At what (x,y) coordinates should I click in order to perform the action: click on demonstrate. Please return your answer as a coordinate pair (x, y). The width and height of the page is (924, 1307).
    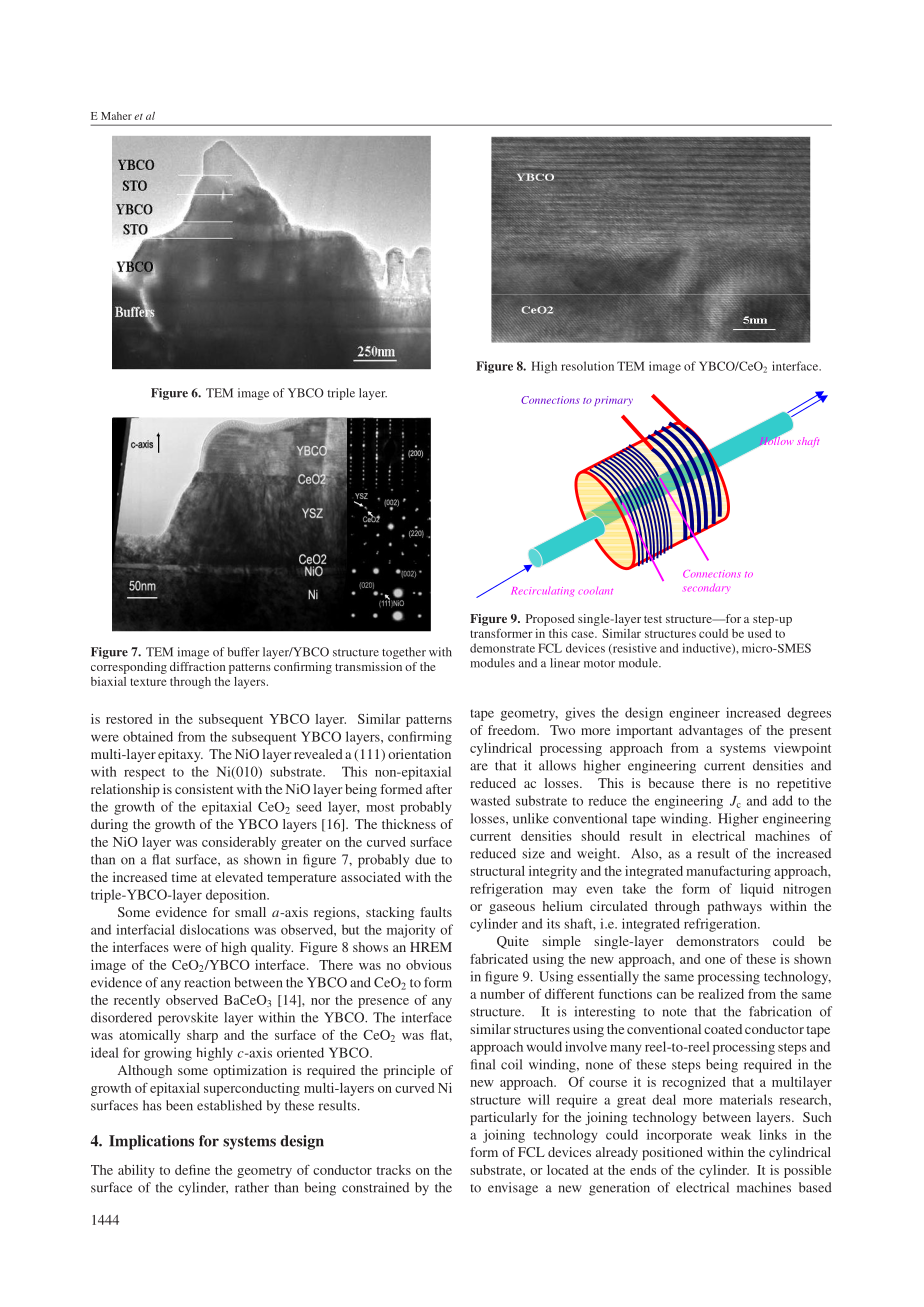
    Looking at the image, I should click on (502, 648).
